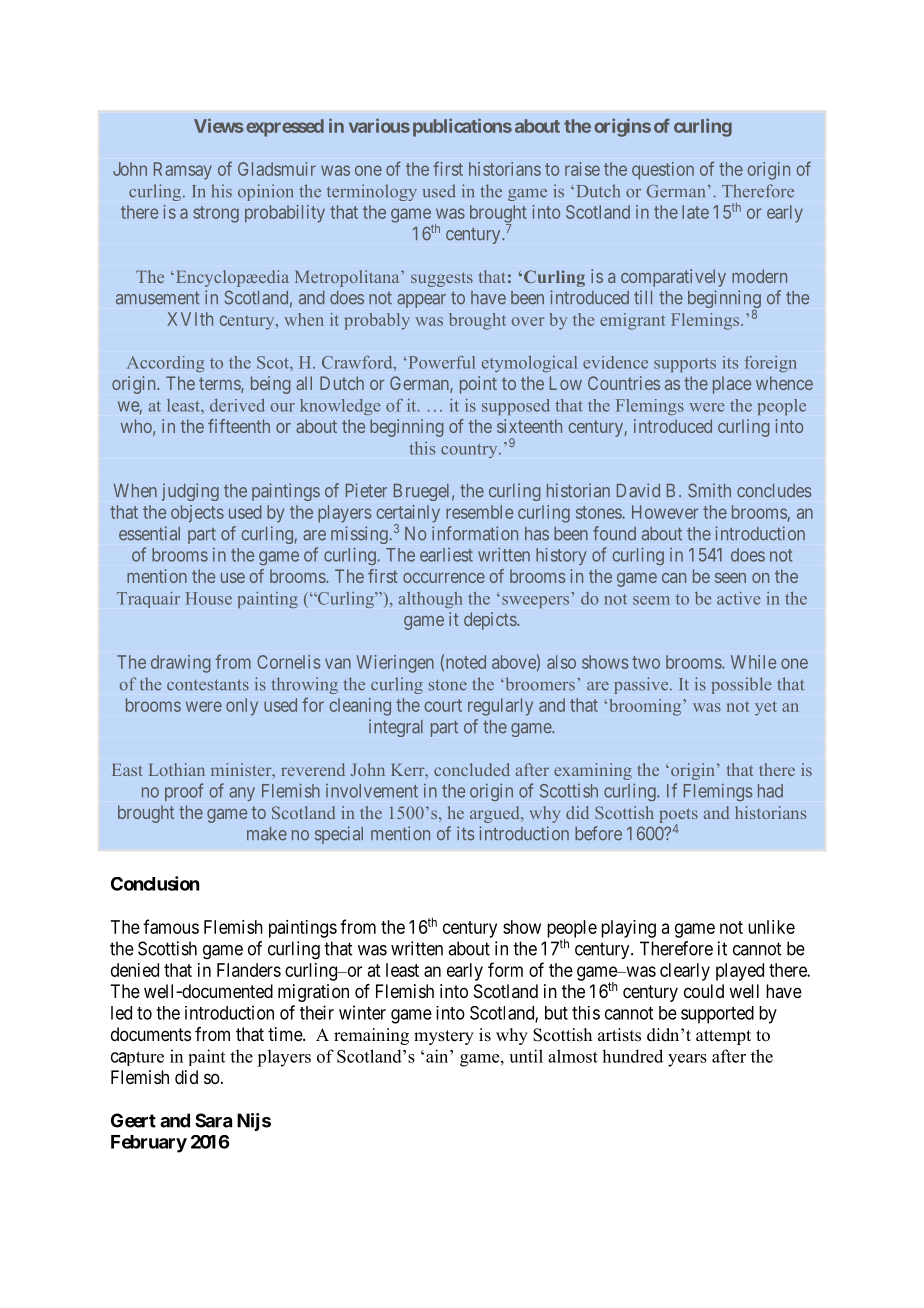  What do you see at coordinates (183, 171) in the screenshot?
I see `Ramsay` at bounding box center [183, 171].
